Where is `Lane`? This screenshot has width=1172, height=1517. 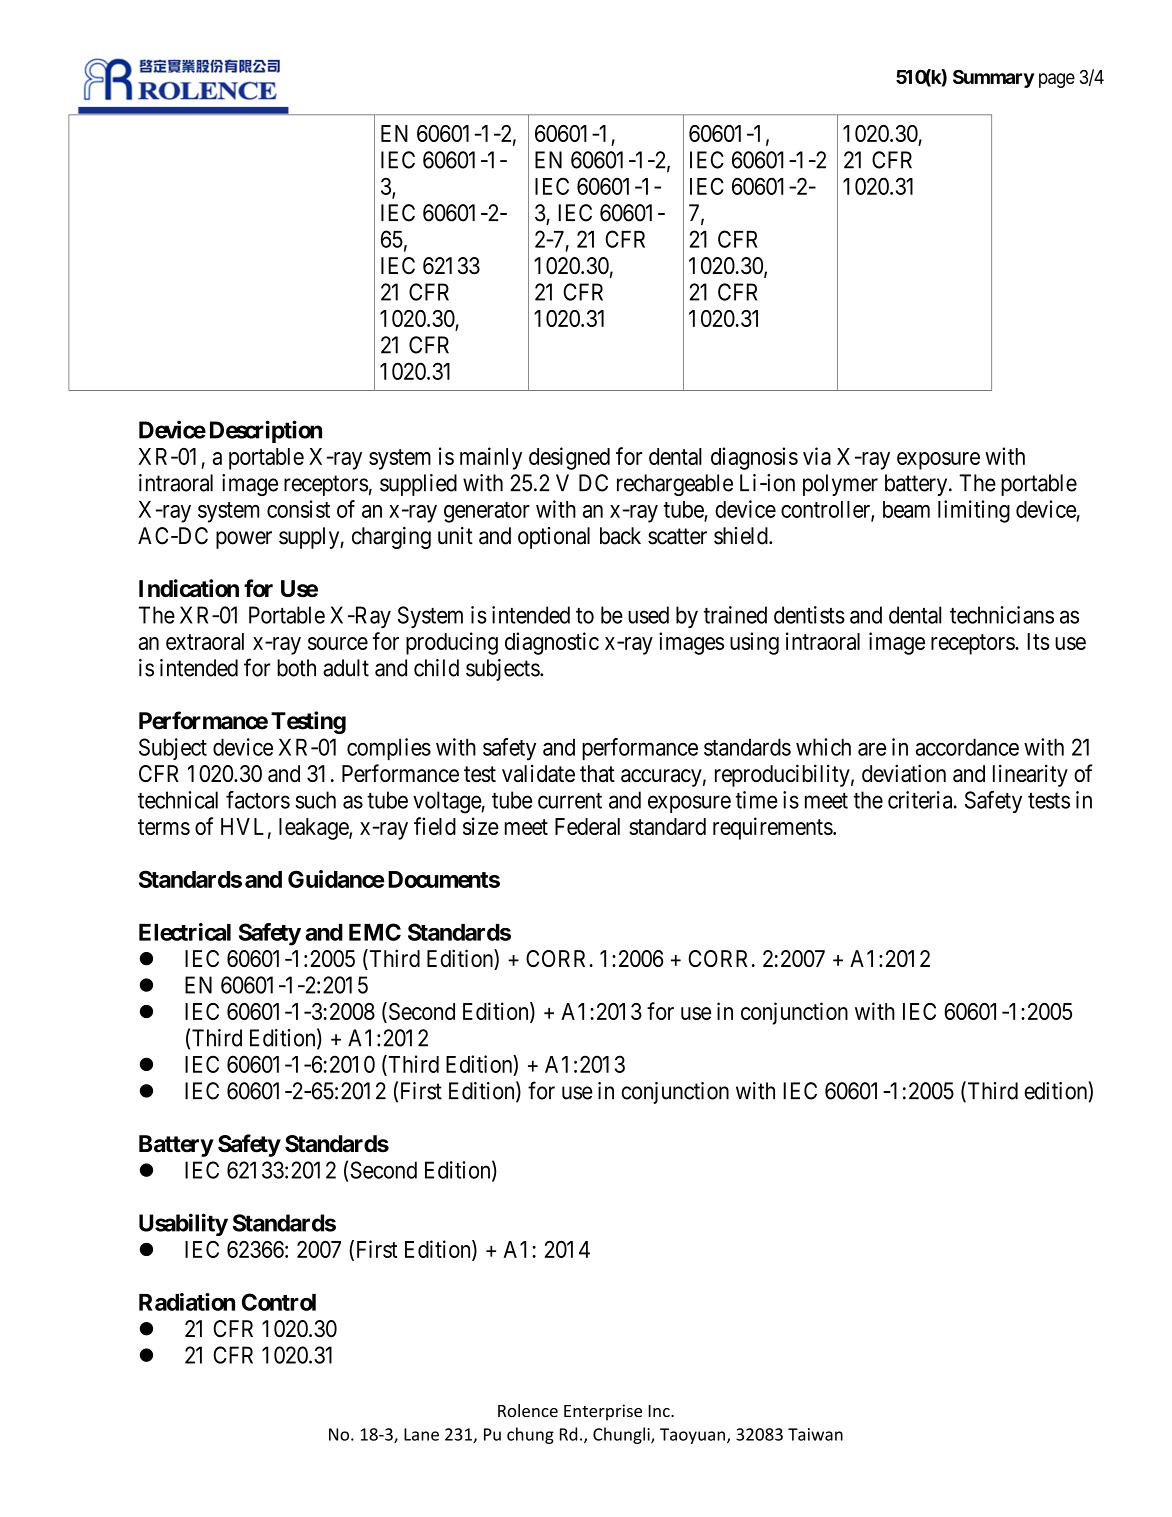 Lane is located at coordinates (421, 1434).
